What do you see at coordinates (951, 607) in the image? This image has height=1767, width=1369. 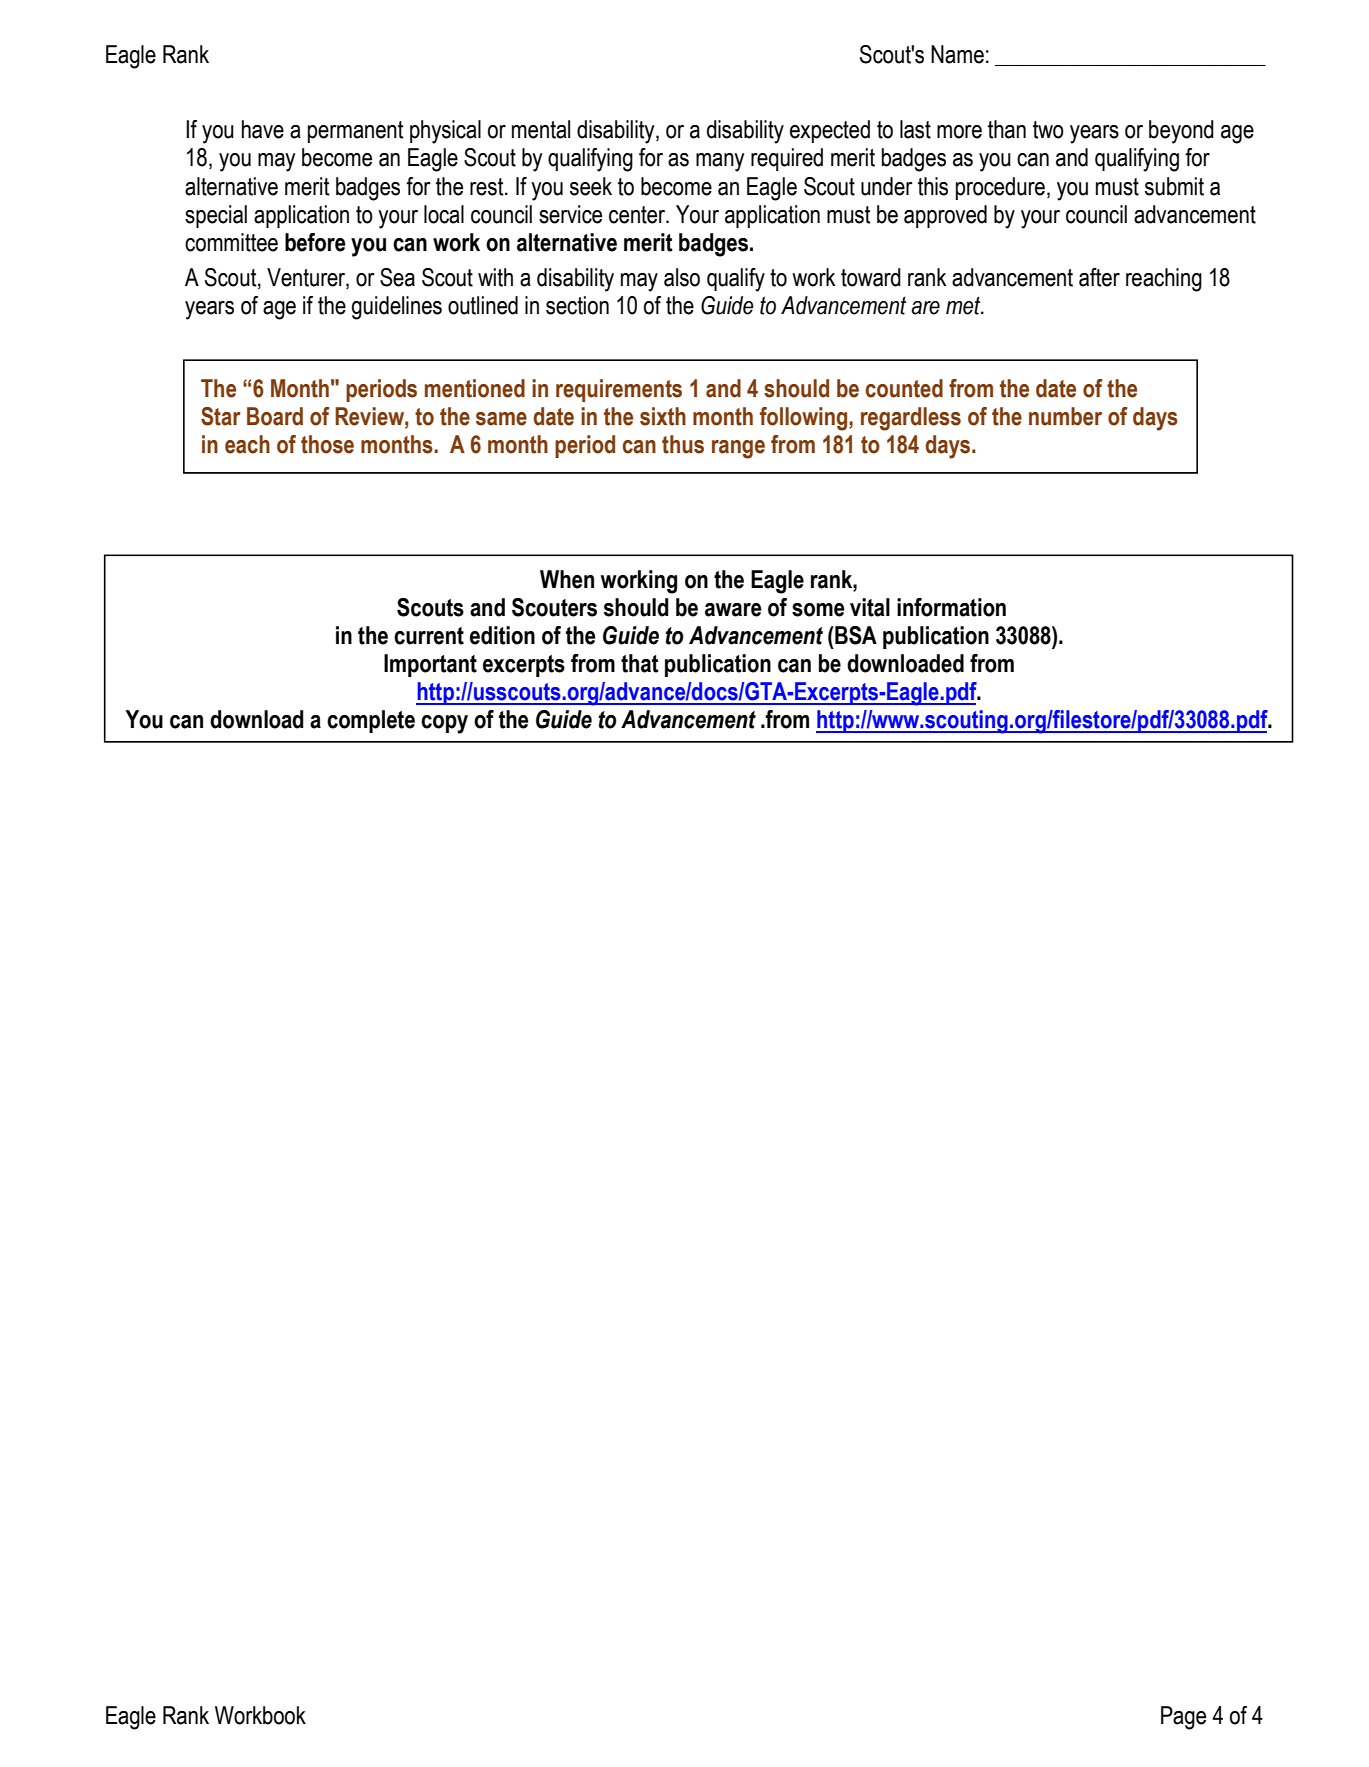 I see `information` at bounding box center [951, 607].
